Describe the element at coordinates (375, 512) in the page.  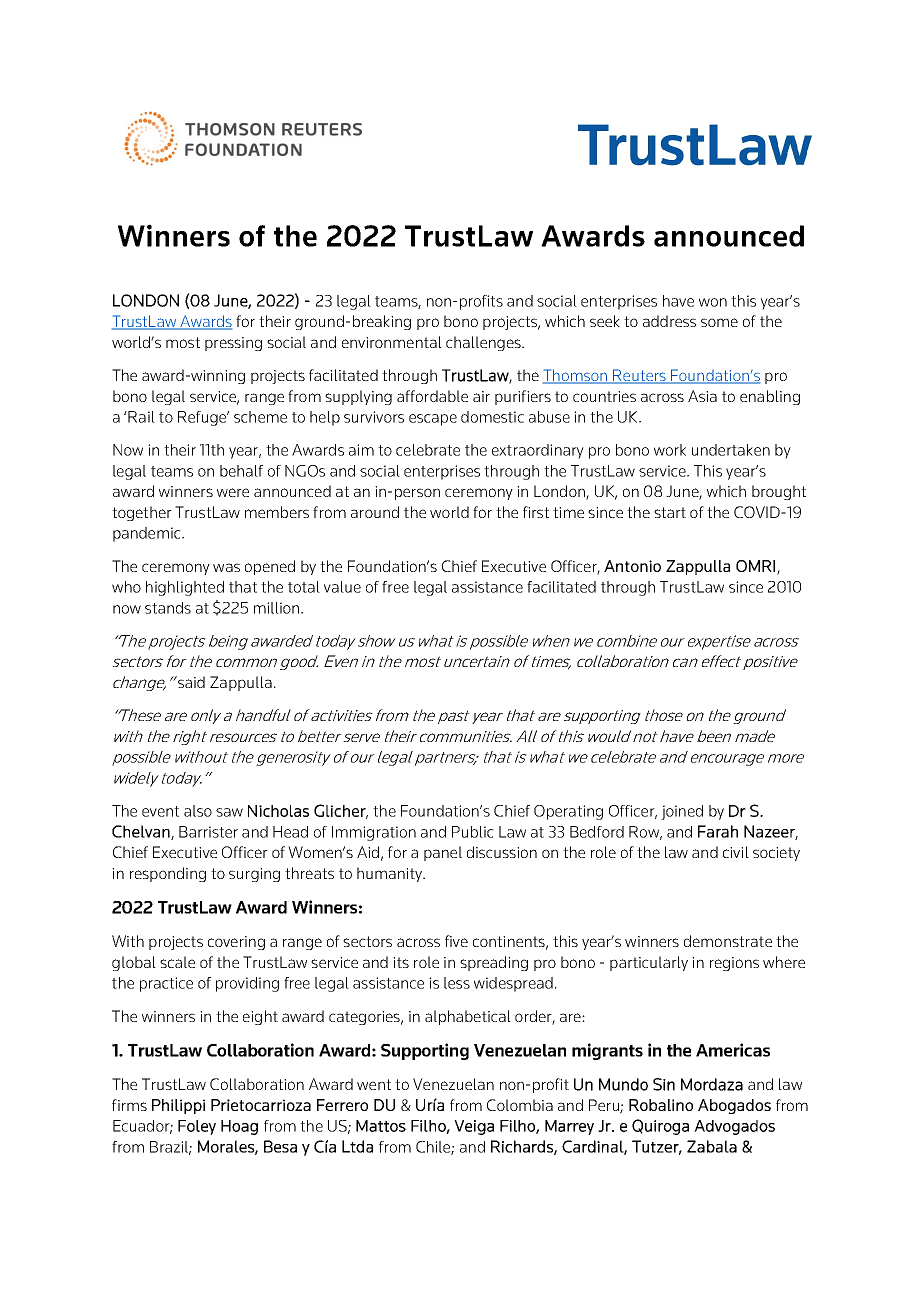
I see `around` at that location.
